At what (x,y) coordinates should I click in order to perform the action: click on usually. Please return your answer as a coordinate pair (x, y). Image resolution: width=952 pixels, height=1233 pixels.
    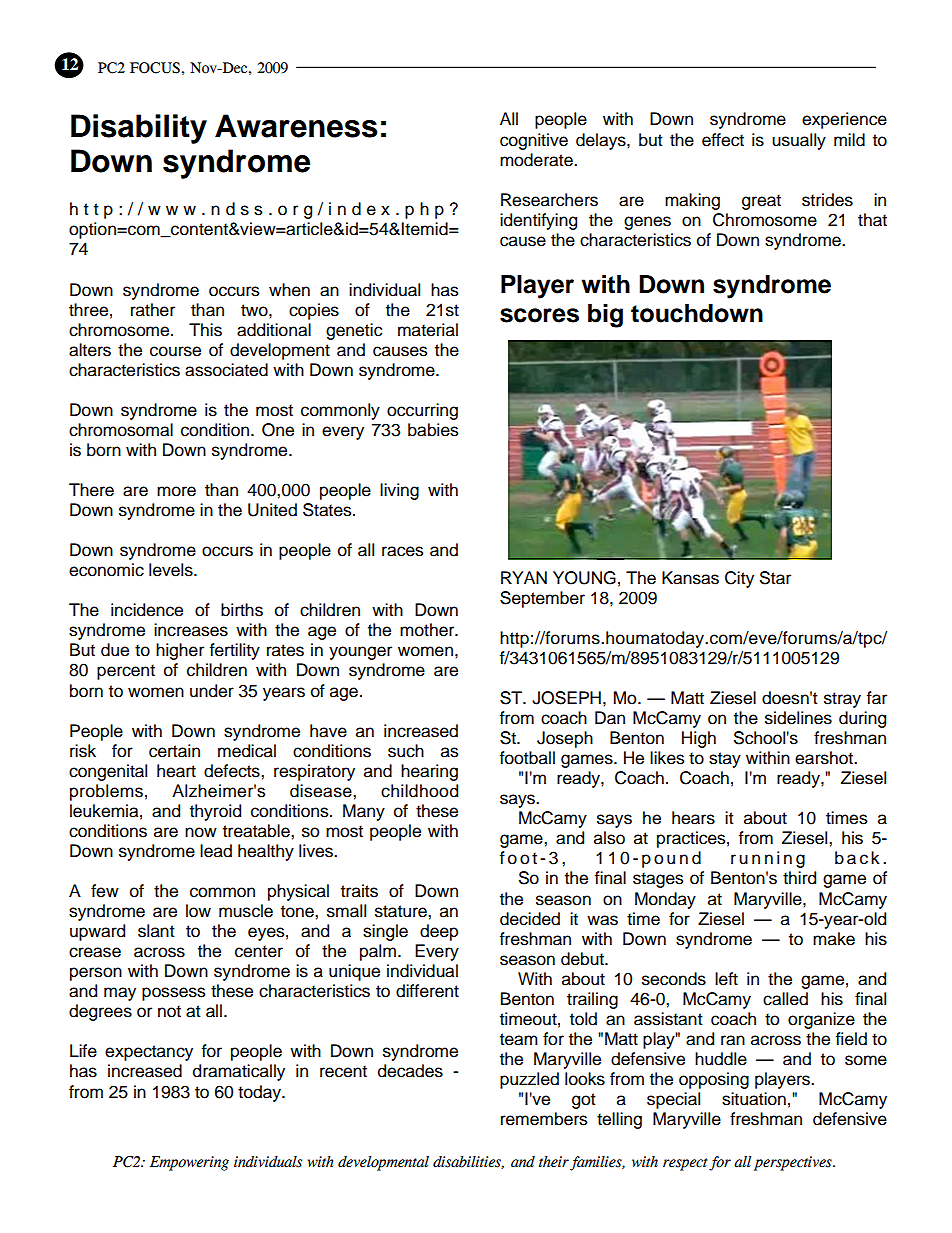
    Looking at the image, I should click on (799, 141).
